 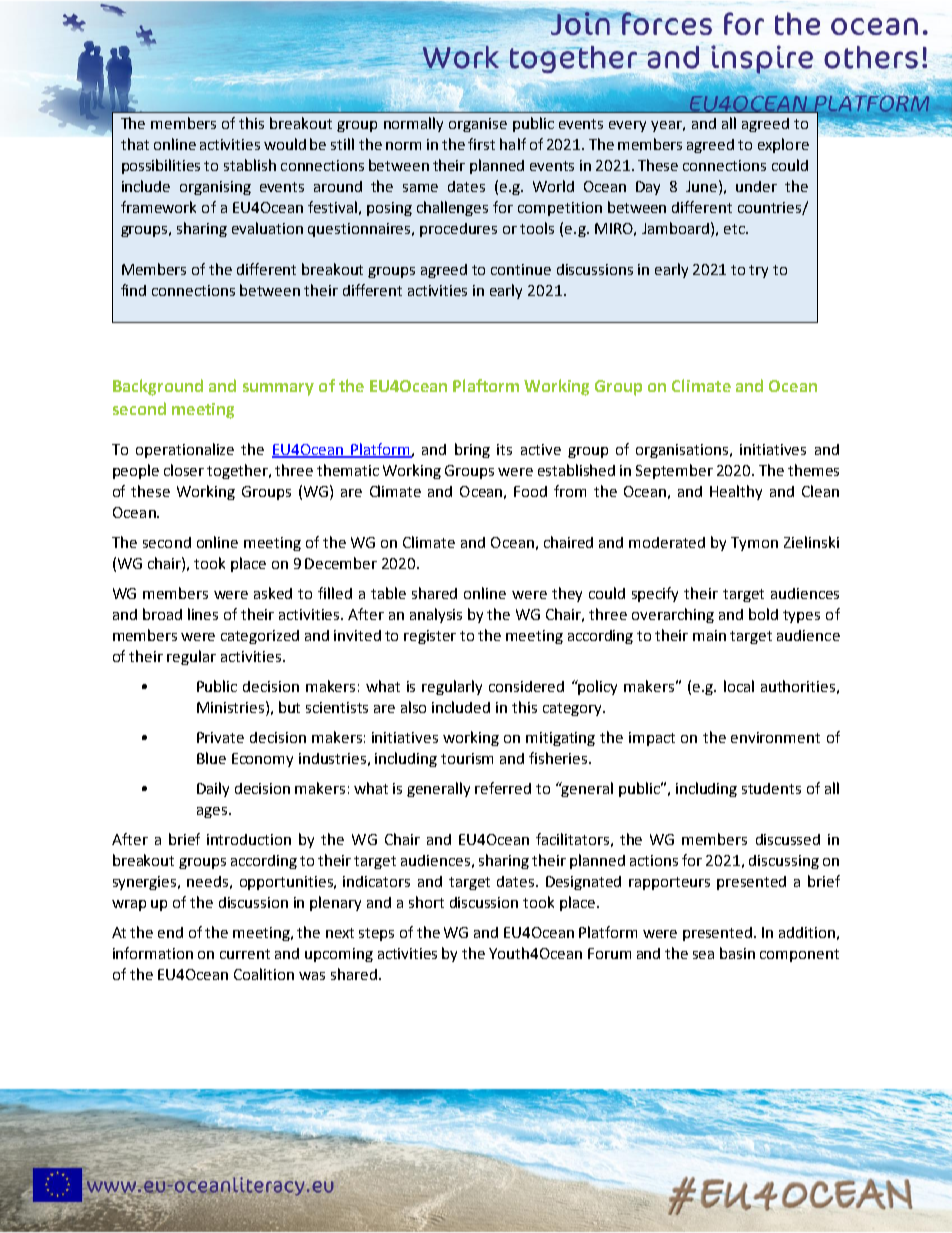 I want to click on lines, so click(x=203, y=614).
